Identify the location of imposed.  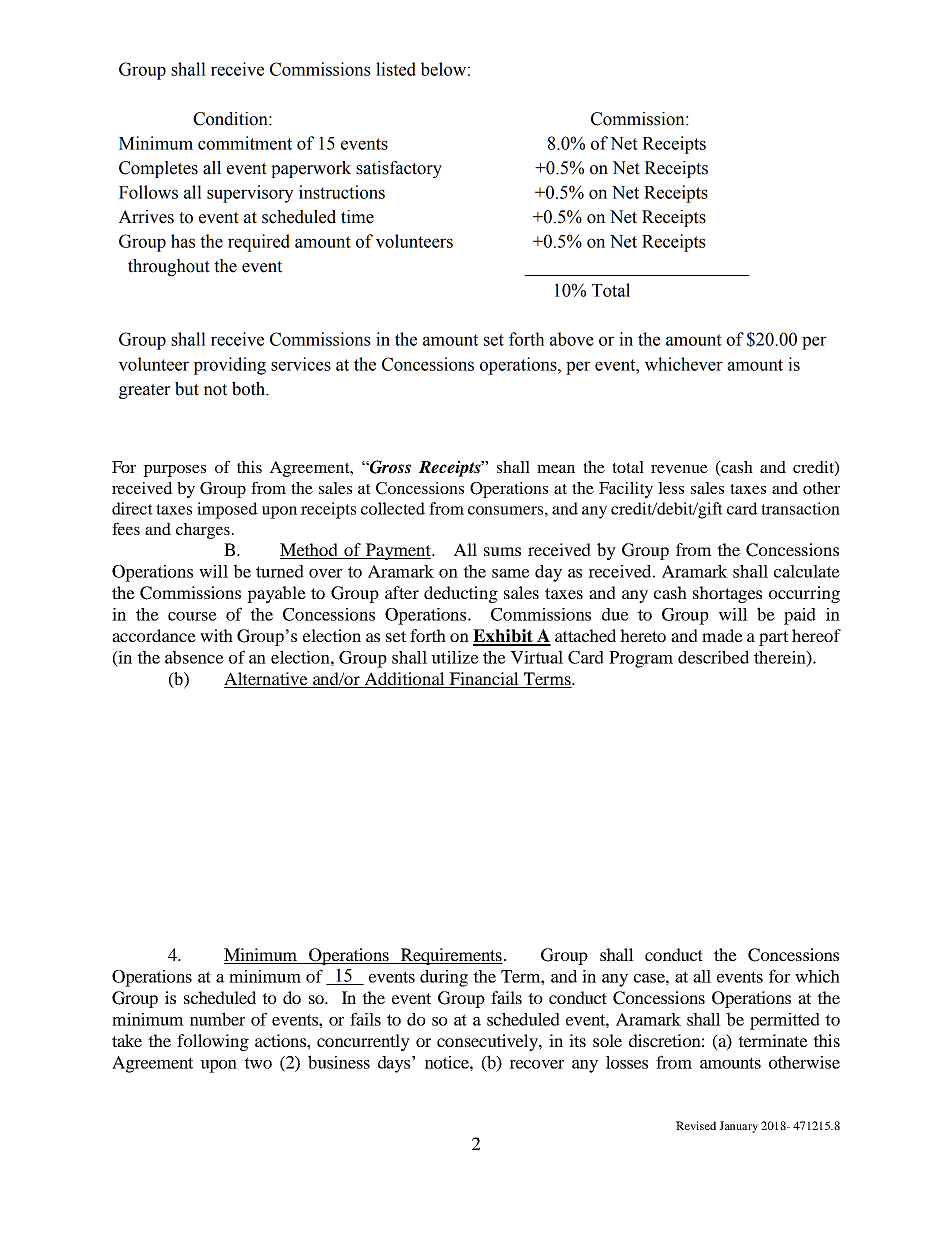
(227, 510).
